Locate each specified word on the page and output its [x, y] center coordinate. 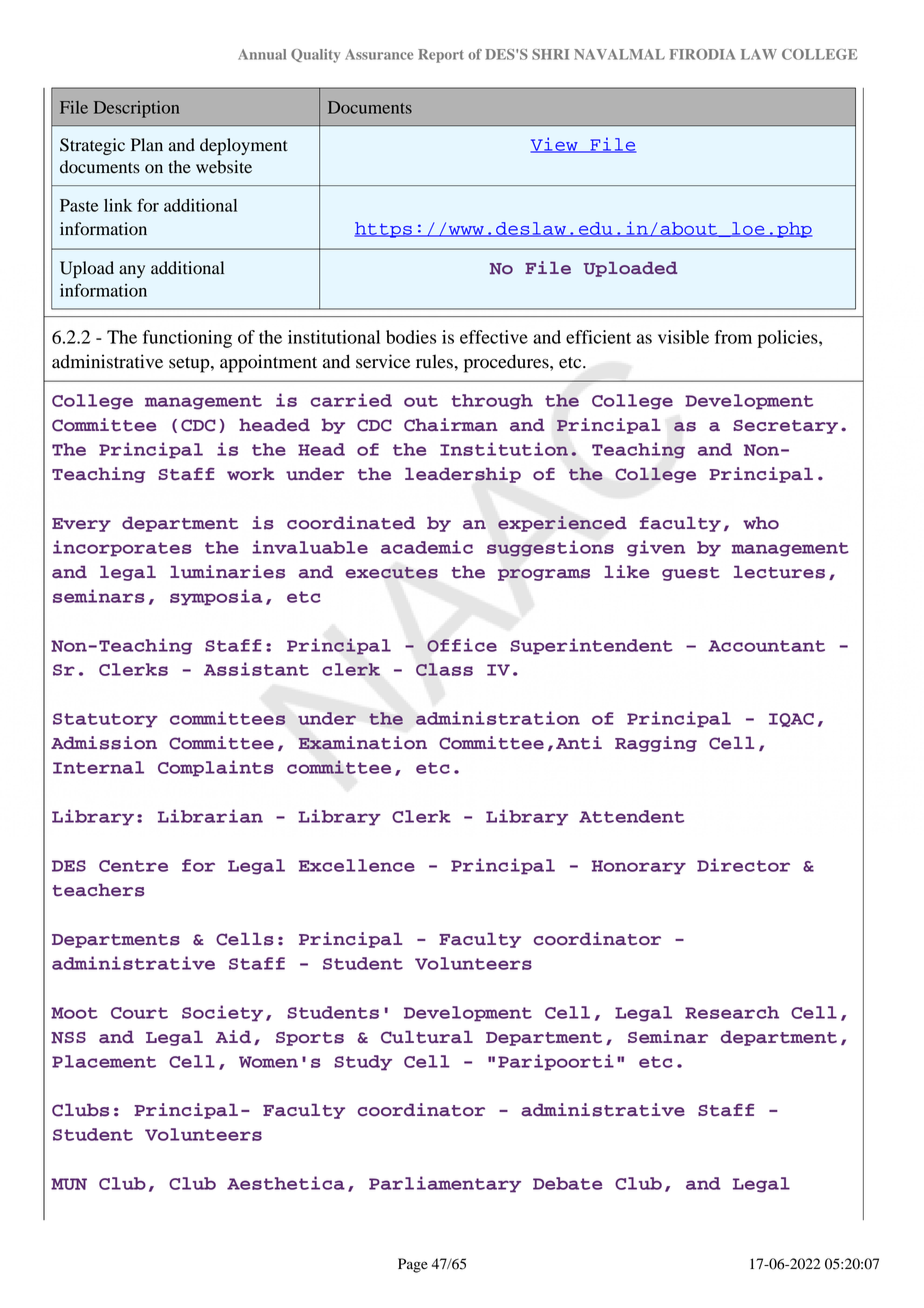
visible [683, 337]
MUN [69, 1184]
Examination [362, 743]
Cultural [427, 1037]
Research [732, 1012]
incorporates [122, 548]
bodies [411, 337]
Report [441, 56]
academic [427, 547]
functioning [187, 339]
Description [136, 109]
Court [139, 1013]
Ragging [656, 744]
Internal [98, 767]
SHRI [550, 54]
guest [691, 574]
